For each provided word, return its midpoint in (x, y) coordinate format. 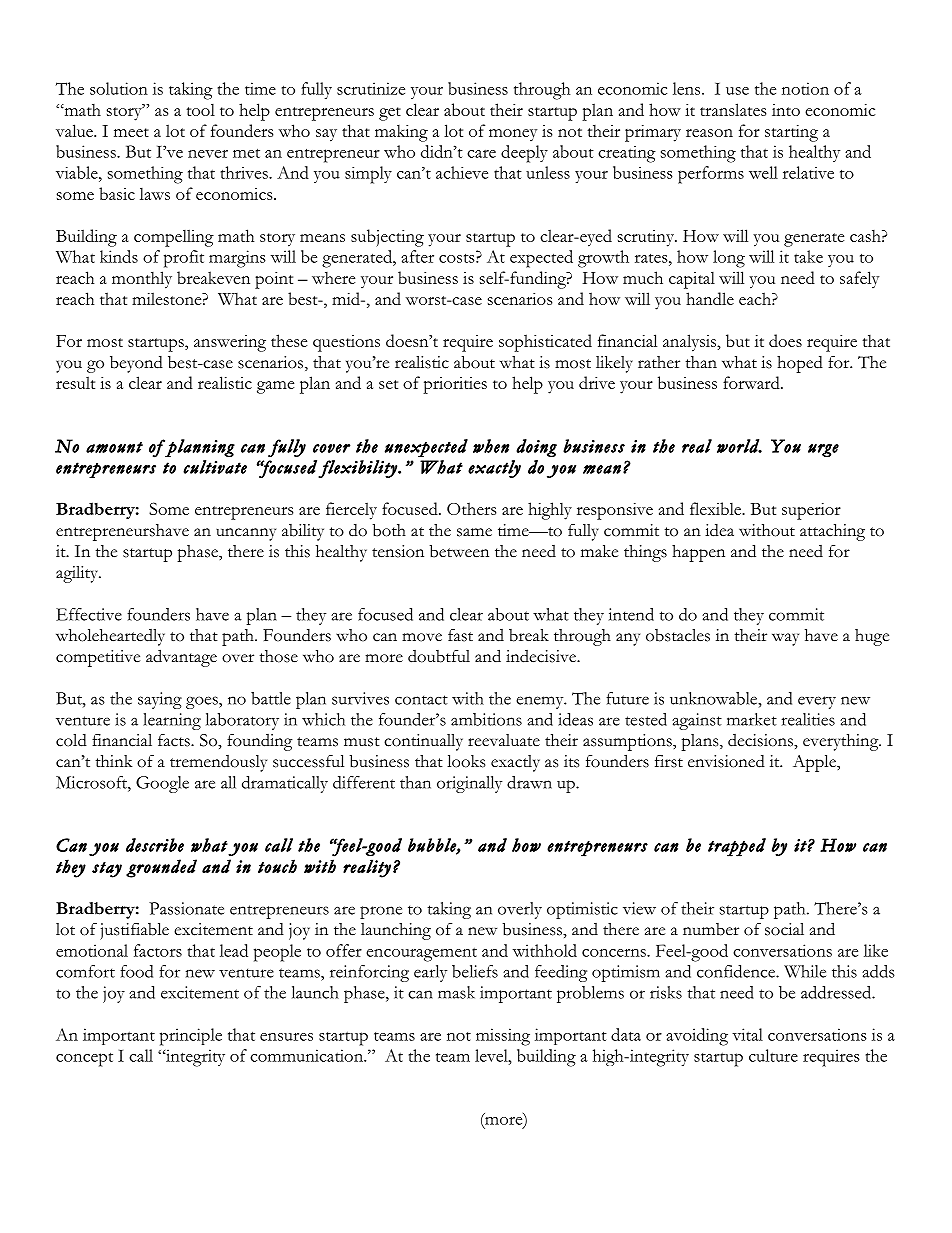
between (459, 551)
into (786, 110)
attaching (832, 532)
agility (78, 574)
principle (191, 1037)
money (513, 135)
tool (201, 109)
